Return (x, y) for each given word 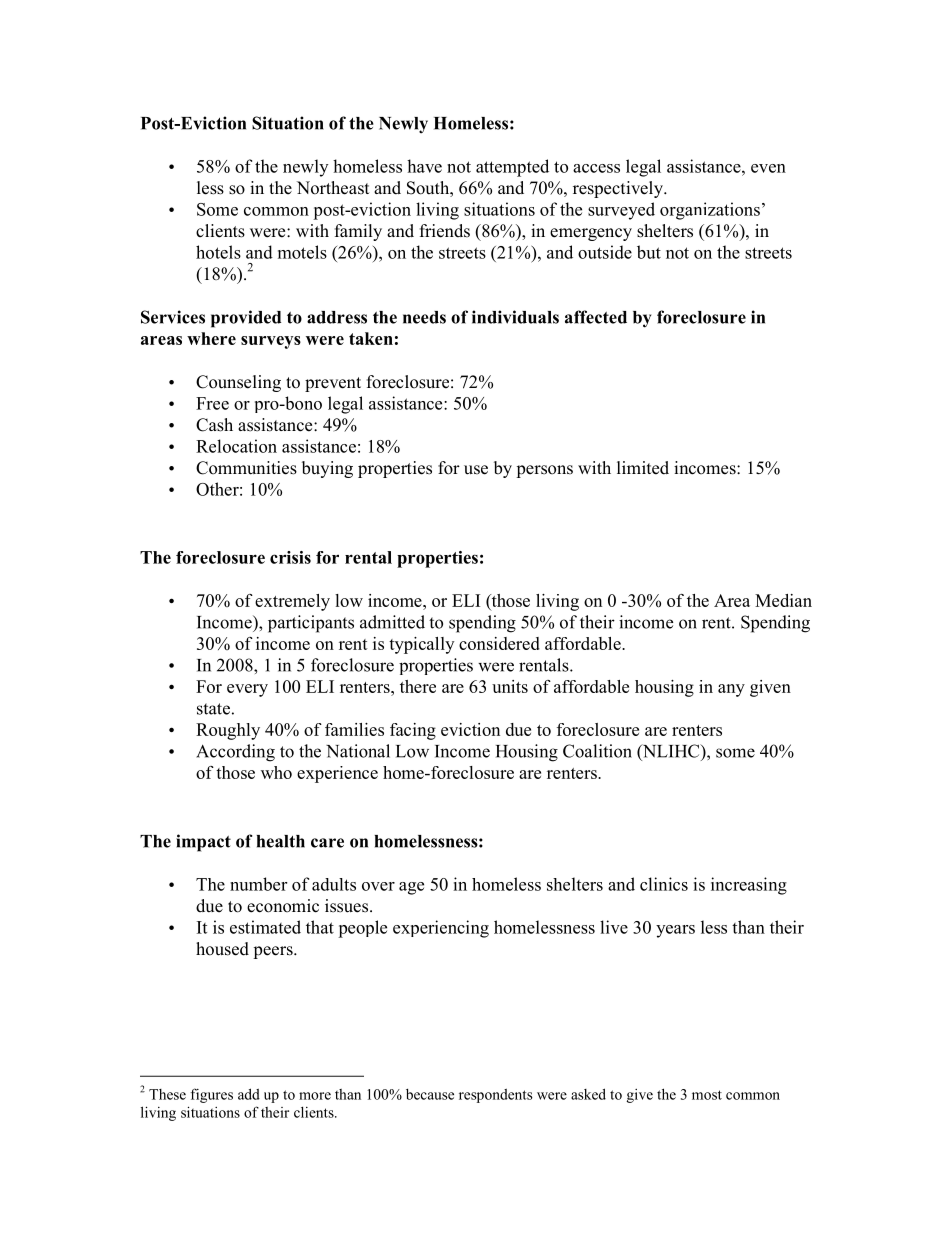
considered (499, 643)
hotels (218, 252)
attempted (512, 168)
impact (203, 843)
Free (212, 403)
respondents (496, 1096)
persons (544, 471)
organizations (710, 211)
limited (643, 468)
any (731, 690)
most (707, 1095)
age (411, 888)
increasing (749, 886)
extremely (292, 602)
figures (212, 1095)
